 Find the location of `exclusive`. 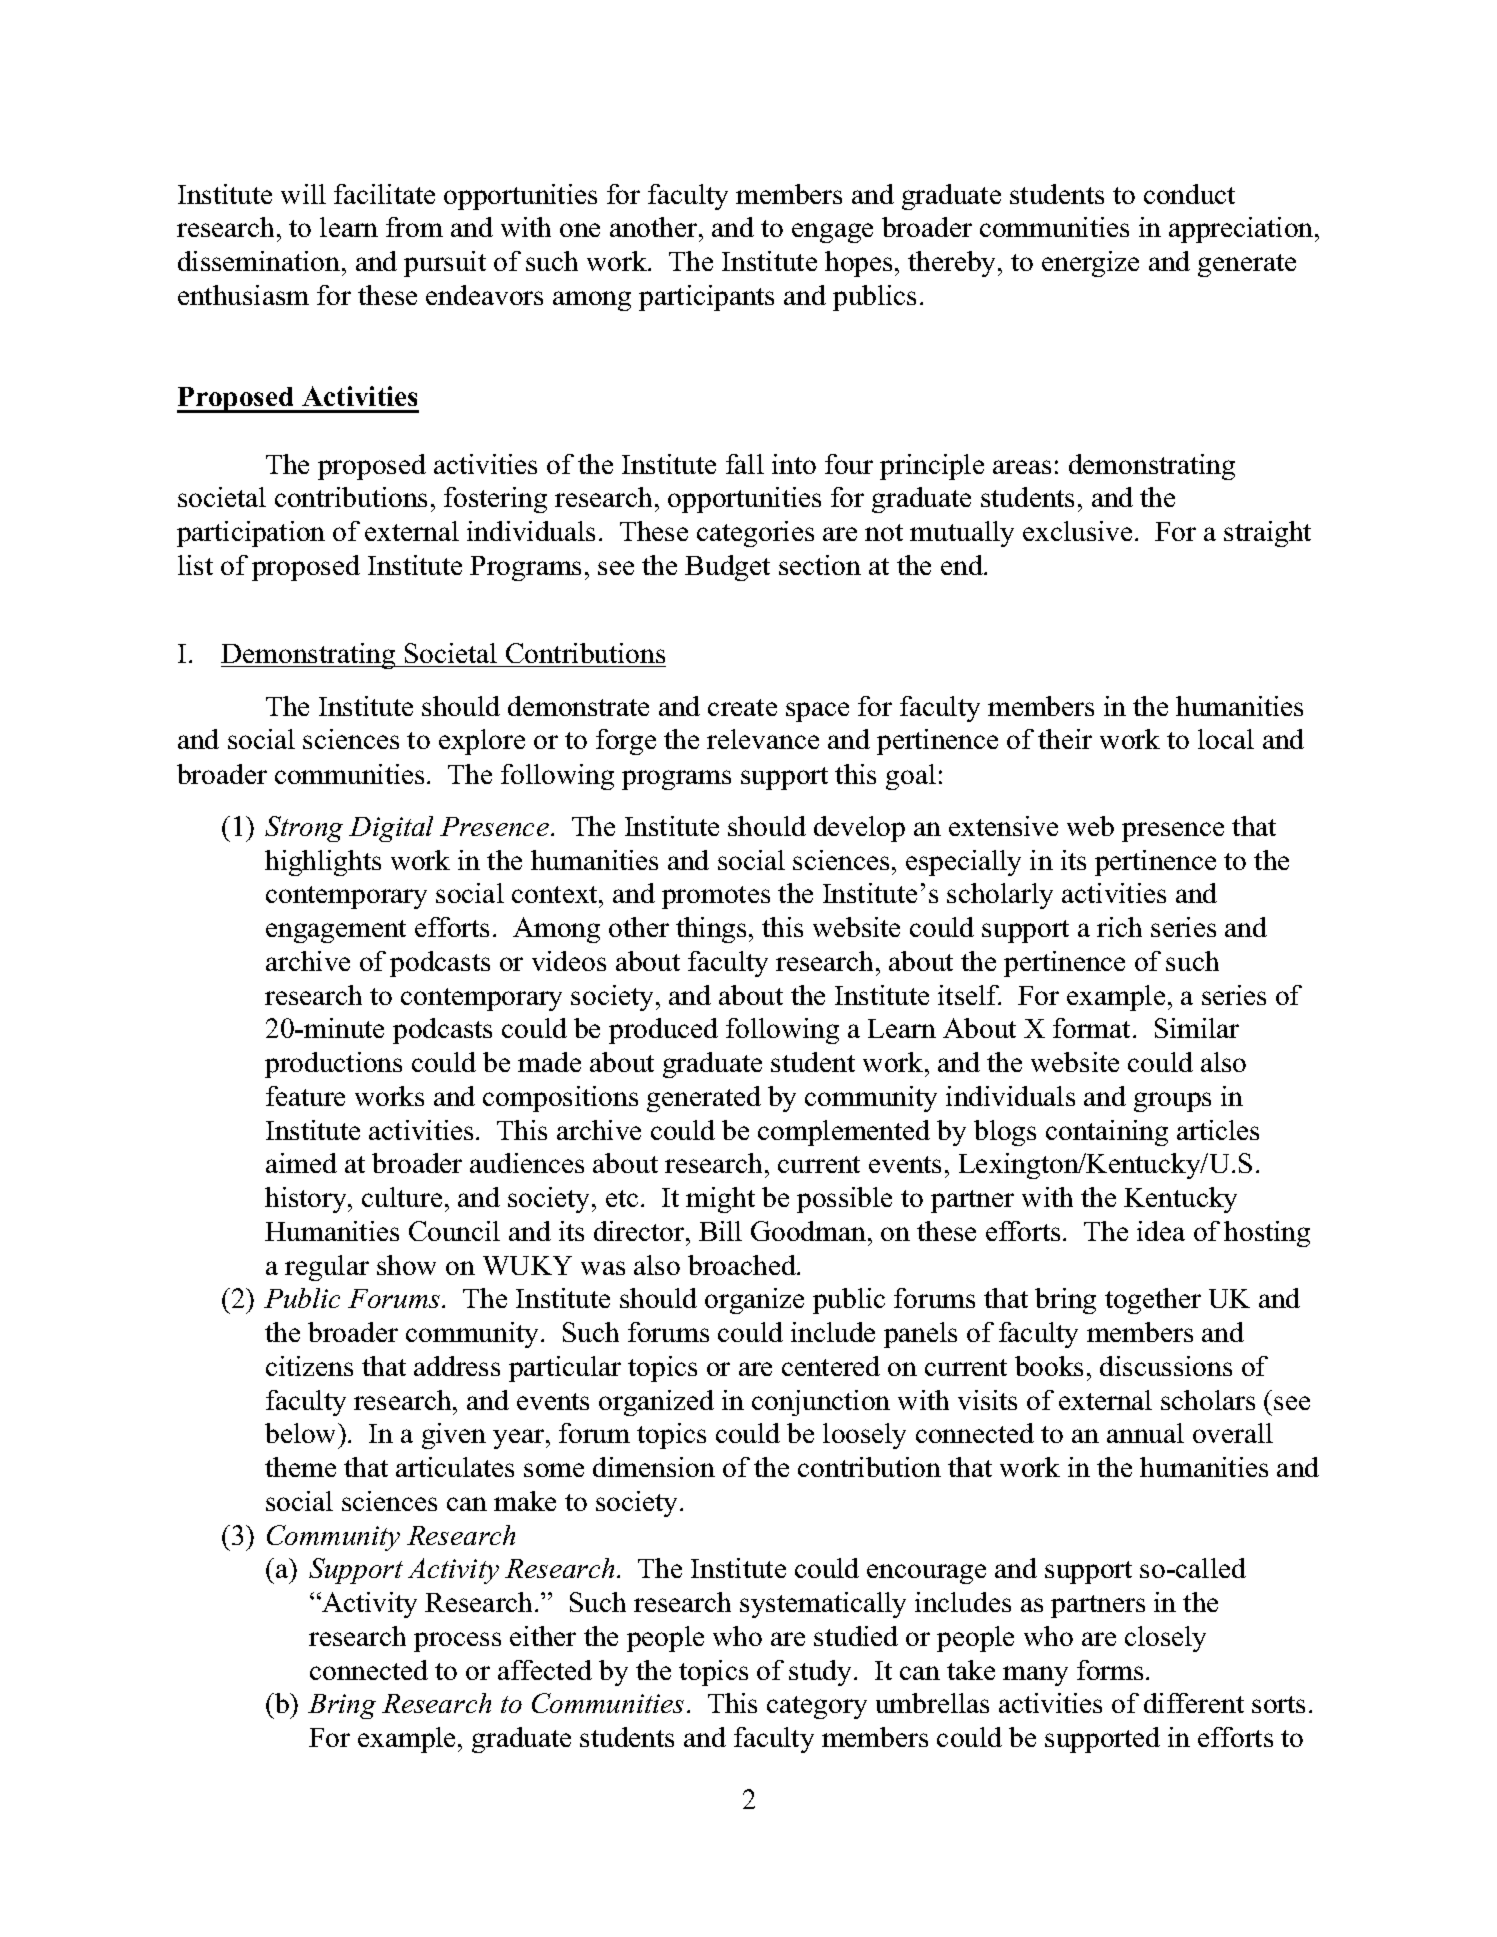

exclusive is located at coordinates (1077, 531).
